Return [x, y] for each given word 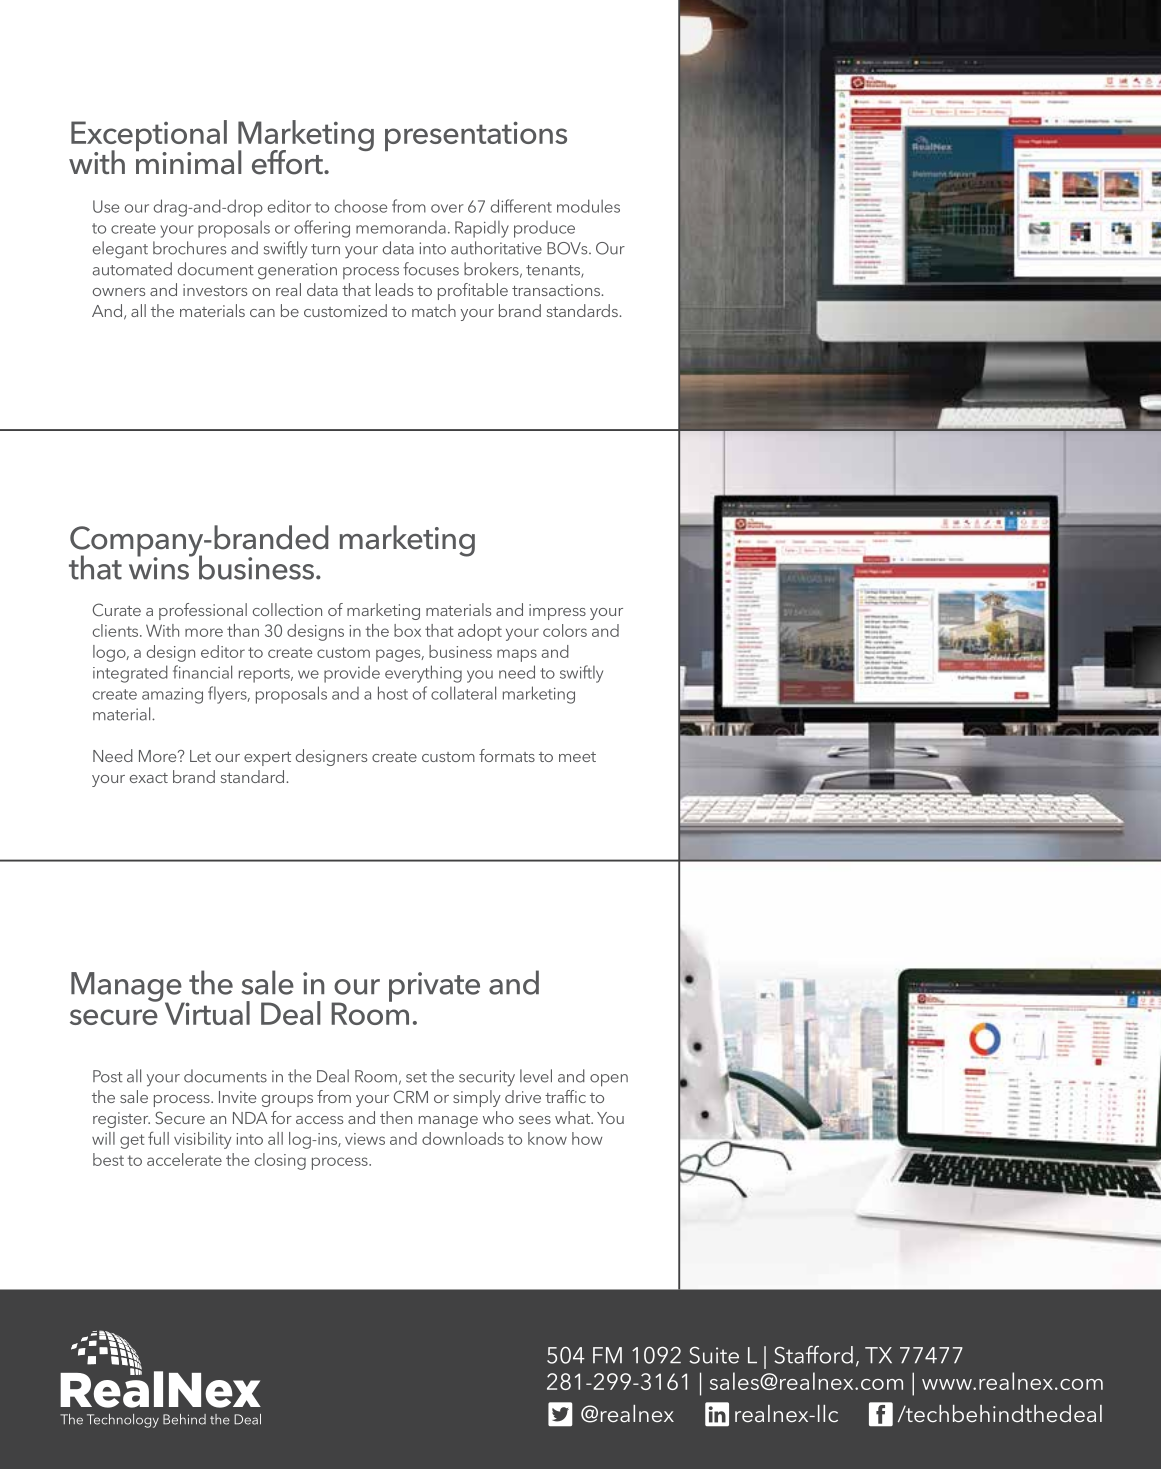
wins [160, 567]
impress [557, 612]
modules [588, 206]
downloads [463, 1138]
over [447, 208]
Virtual [207, 1013]
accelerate [184, 1159]
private [434, 987]
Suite [714, 1355]
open [609, 1080]
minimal [189, 161]
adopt [480, 632]
